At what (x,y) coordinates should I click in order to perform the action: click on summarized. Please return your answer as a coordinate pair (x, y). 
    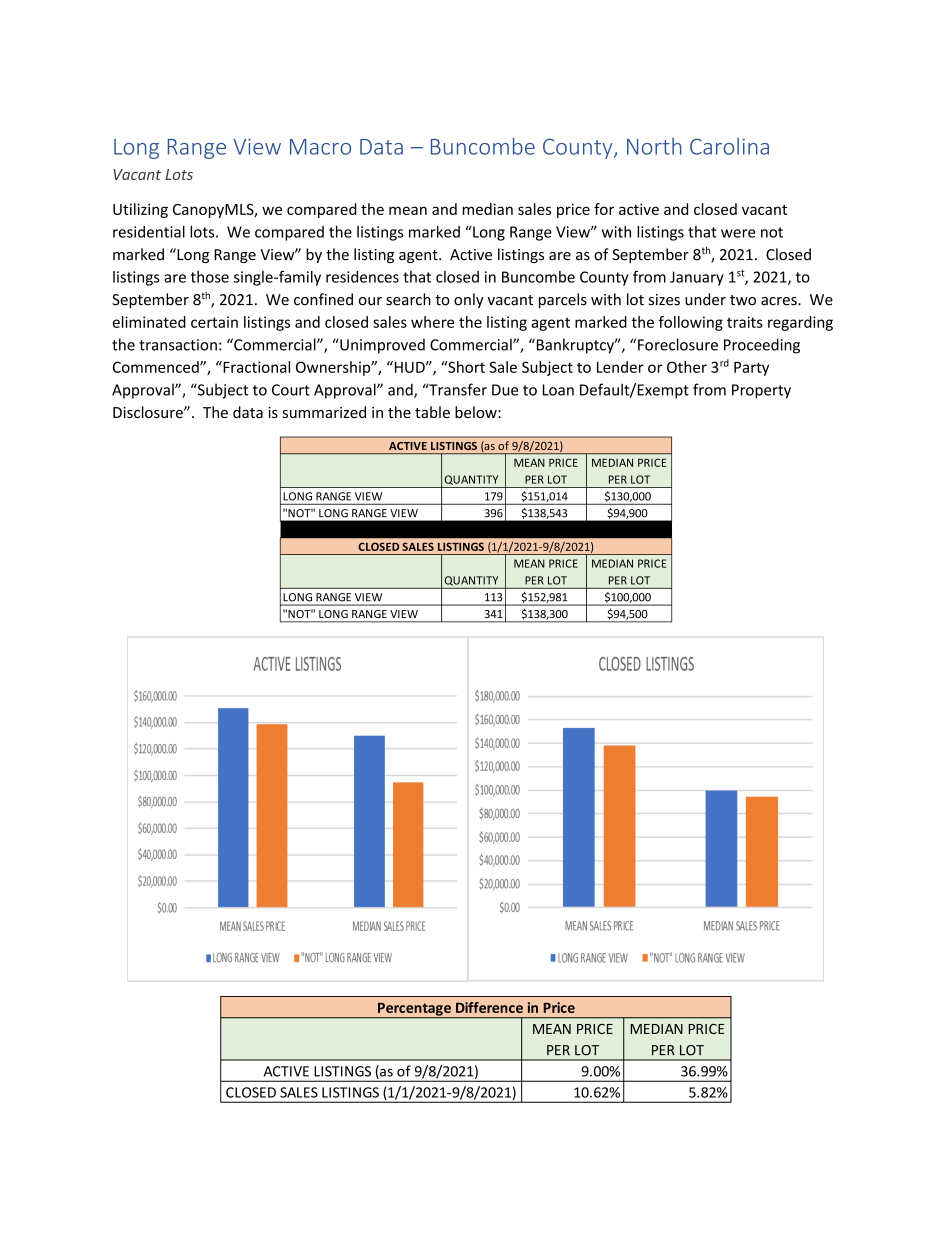
    Looking at the image, I should click on (324, 412).
